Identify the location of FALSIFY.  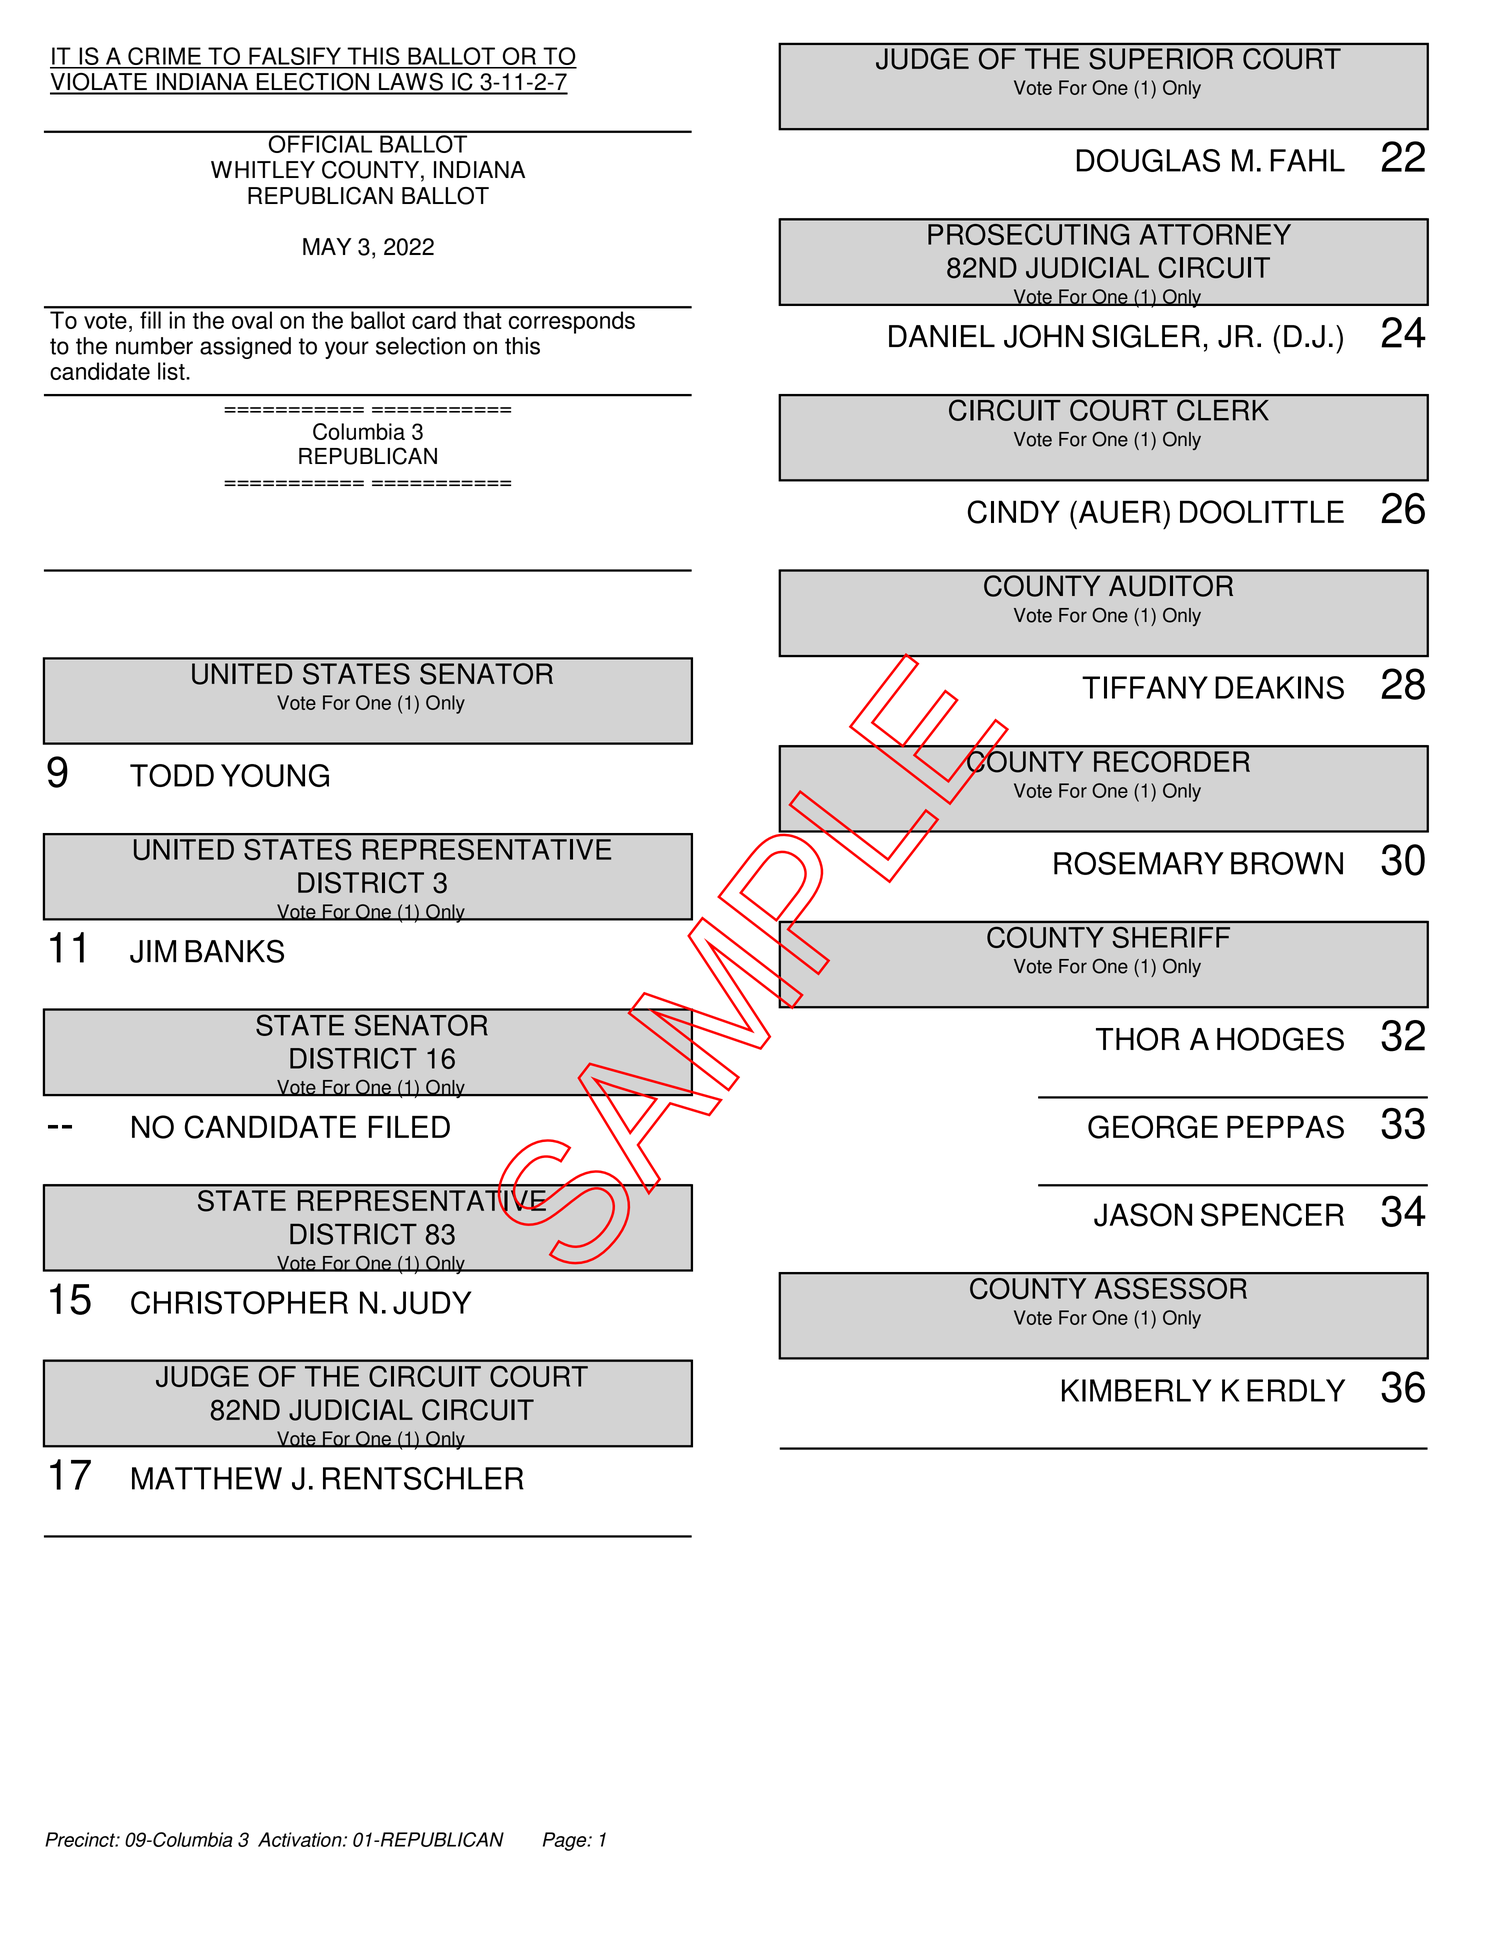
(295, 57).
